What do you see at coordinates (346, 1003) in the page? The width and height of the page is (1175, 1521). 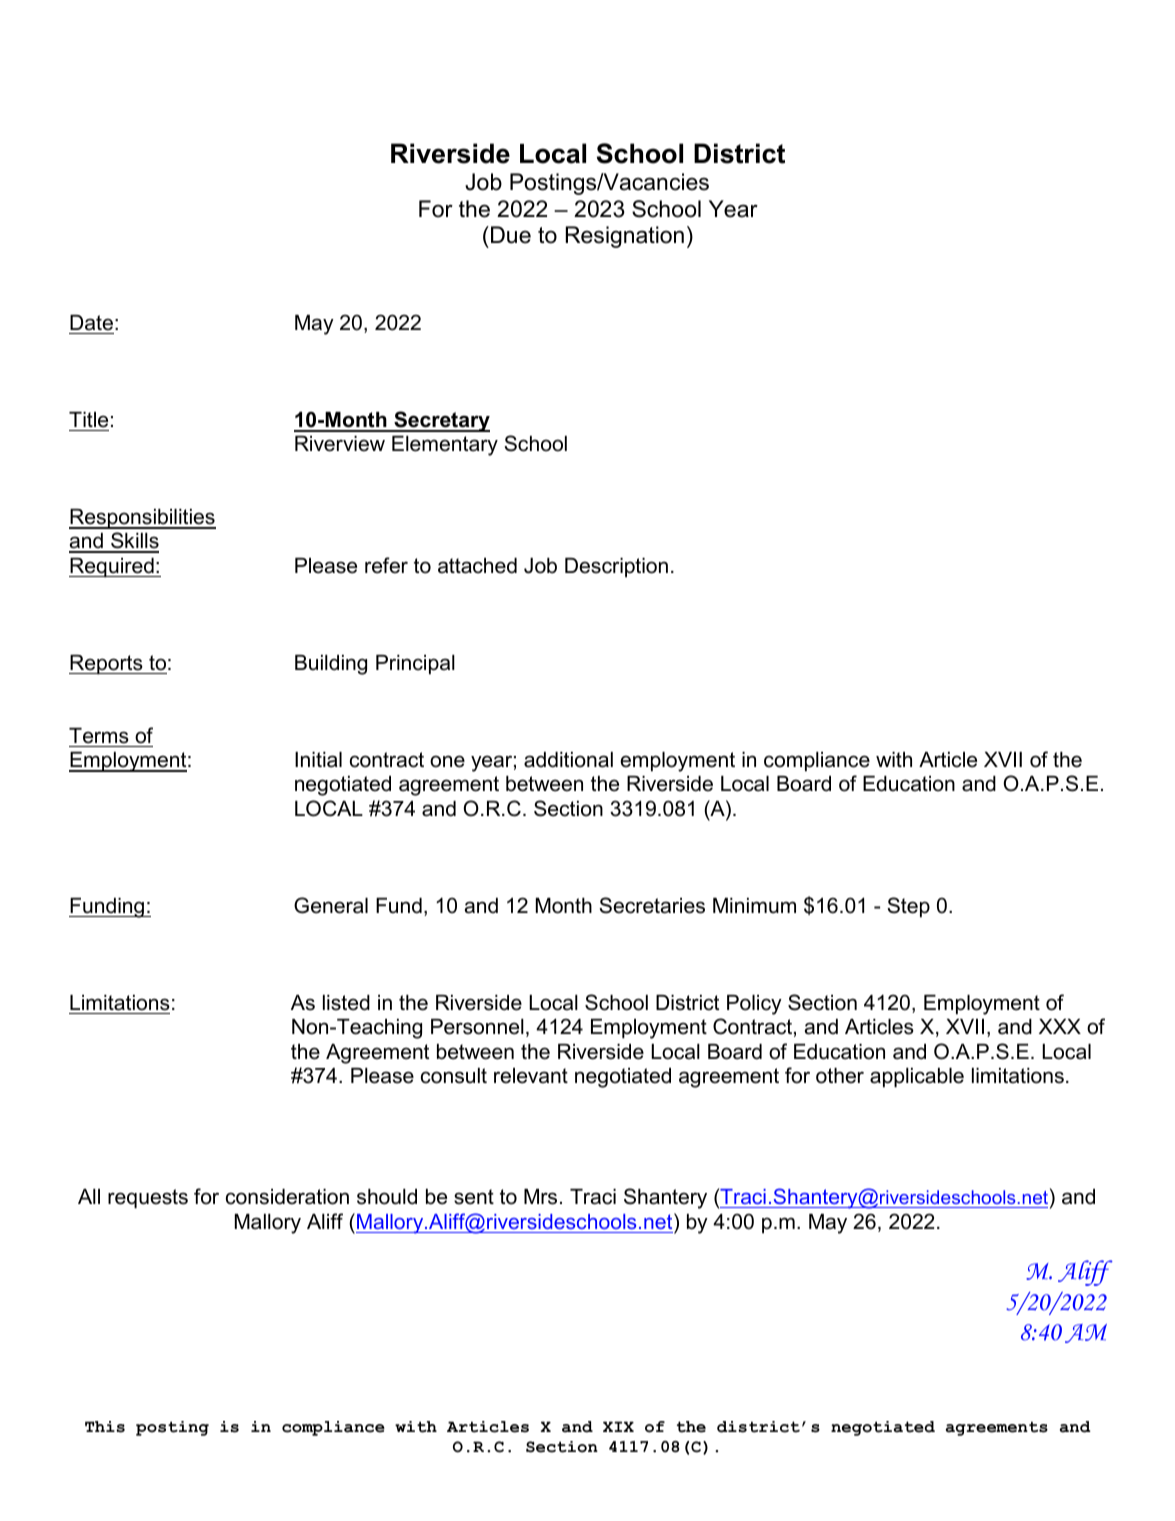 I see `listed` at bounding box center [346, 1003].
